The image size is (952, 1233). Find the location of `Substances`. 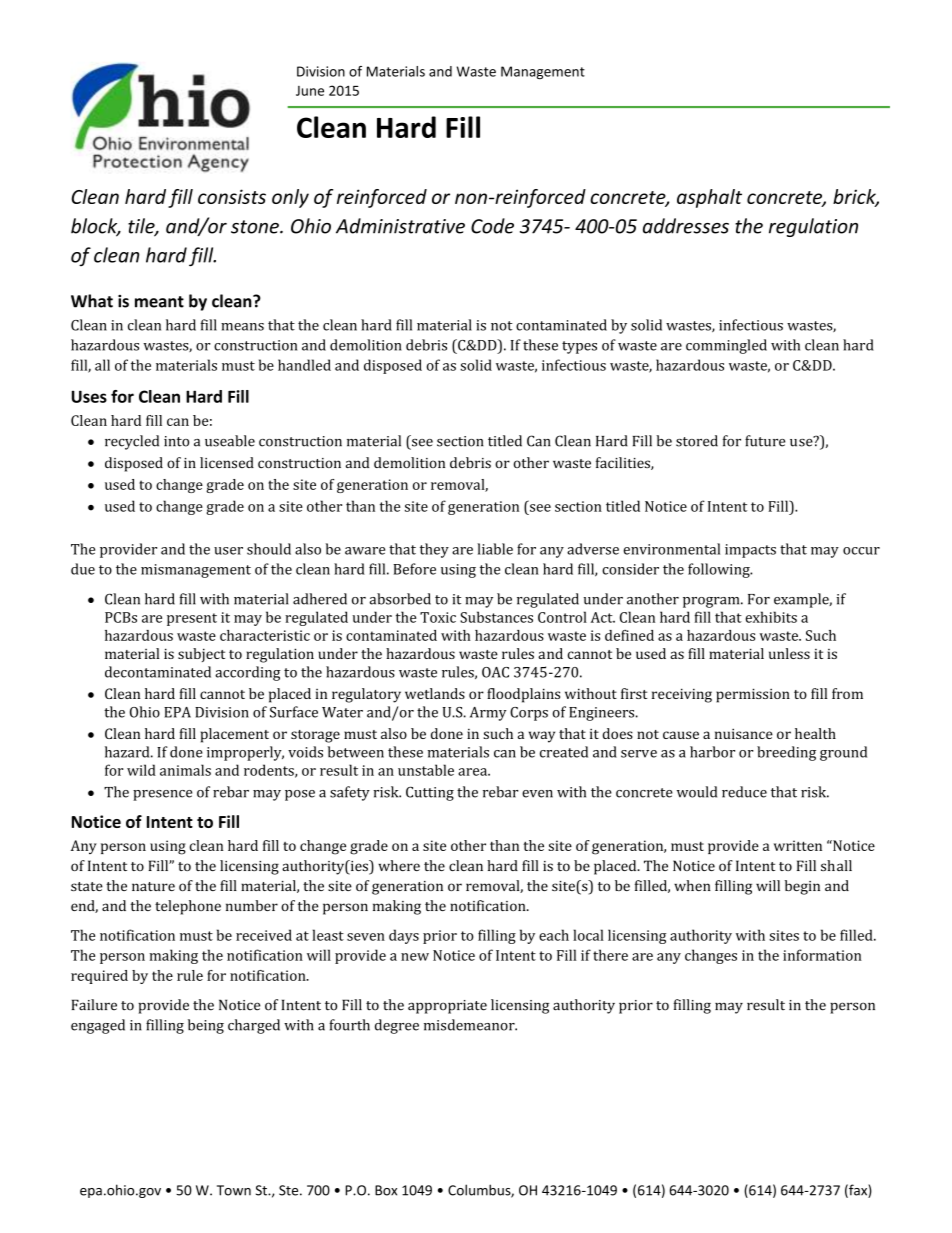

Substances is located at coordinates (496, 617).
